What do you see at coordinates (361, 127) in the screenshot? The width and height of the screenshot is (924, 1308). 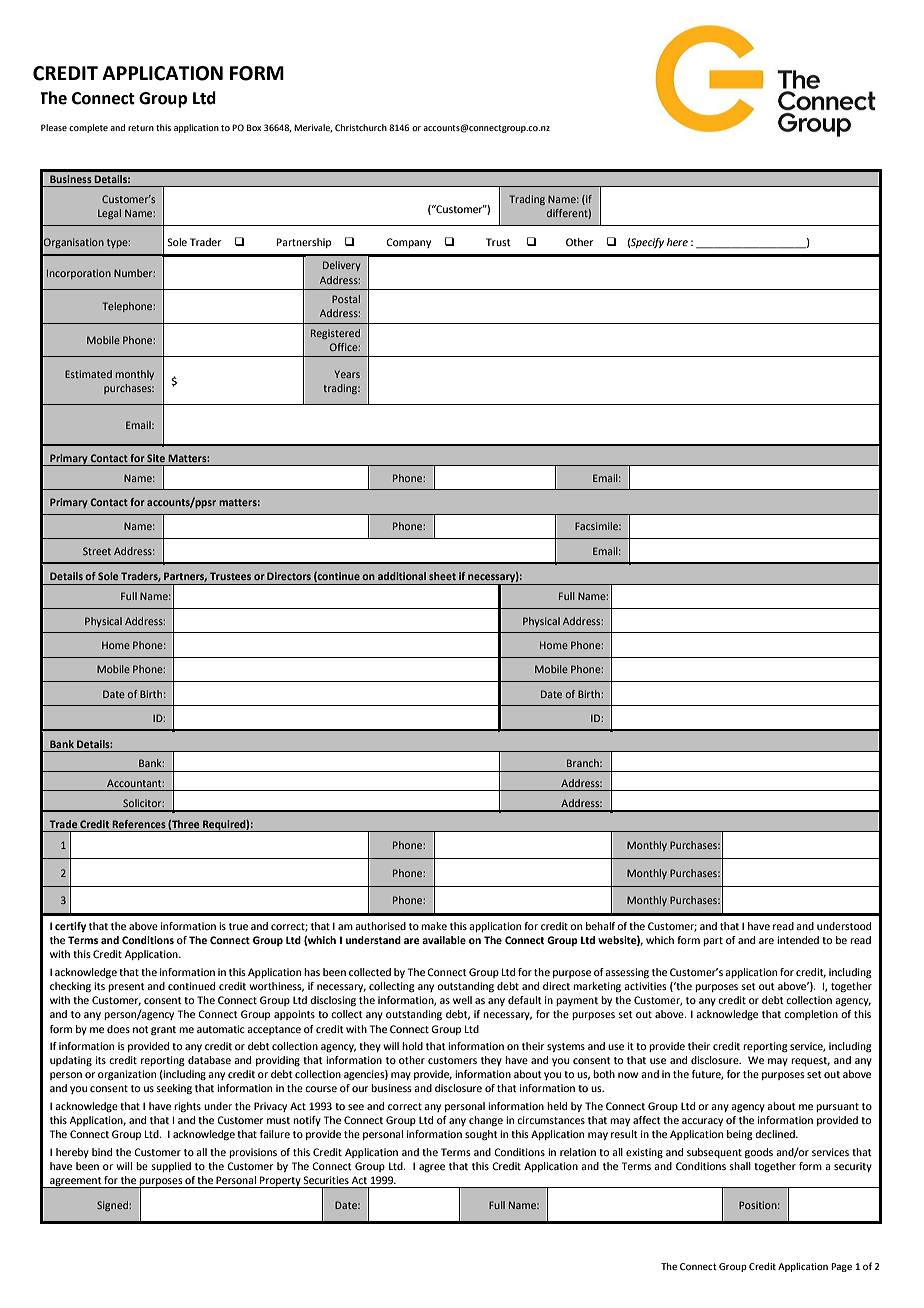 I see `Christchurch` at bounding box center [361, 127].
